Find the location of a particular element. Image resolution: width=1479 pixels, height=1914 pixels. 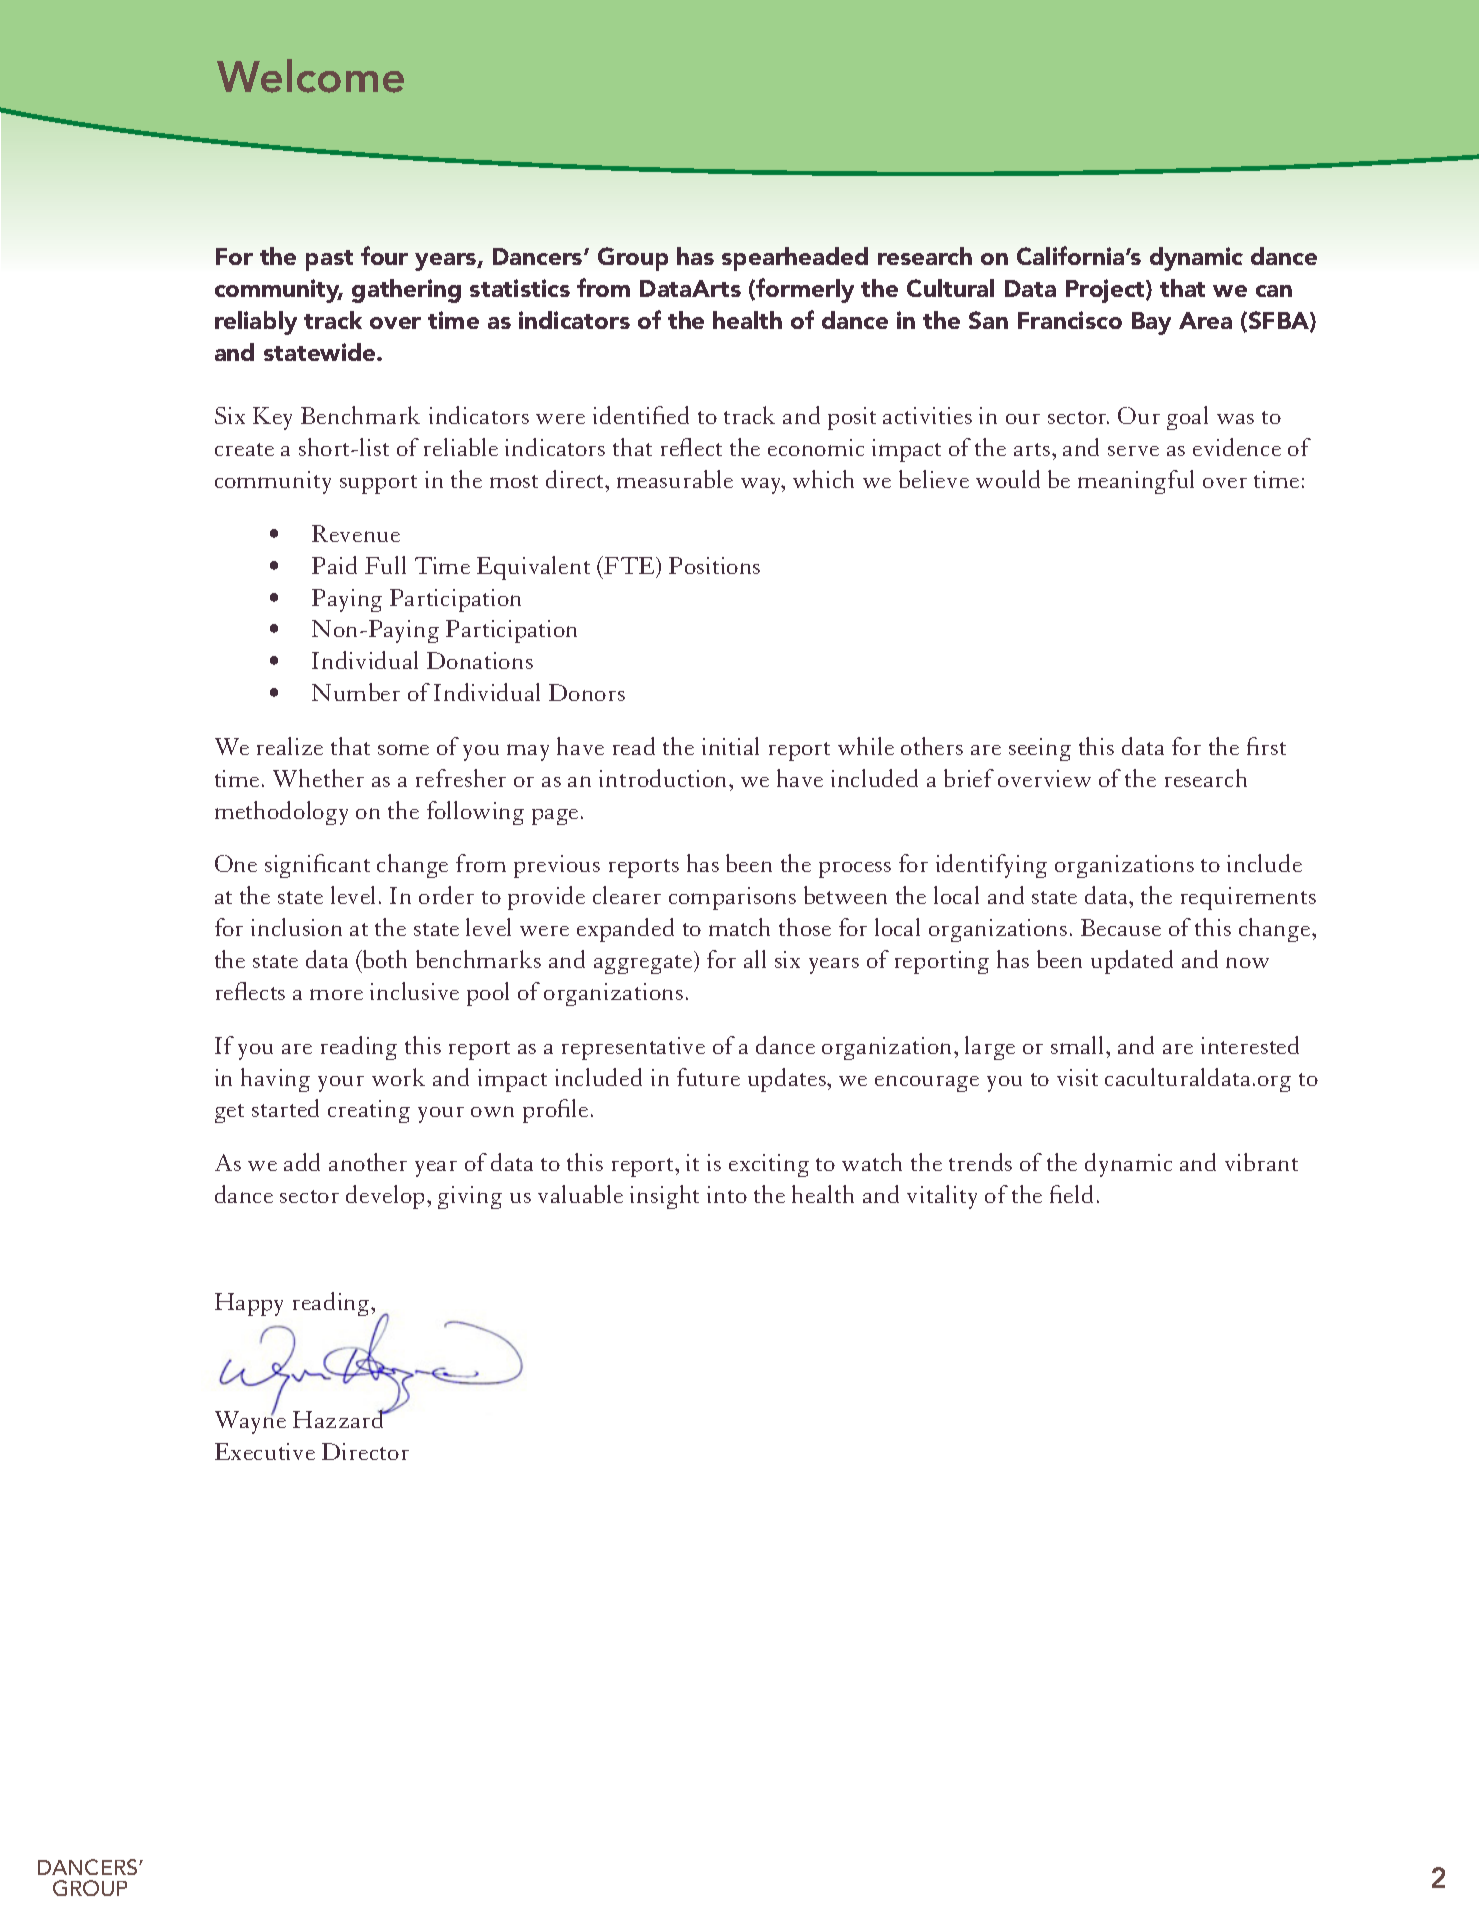

into is located at coordinates (727, 1194).
